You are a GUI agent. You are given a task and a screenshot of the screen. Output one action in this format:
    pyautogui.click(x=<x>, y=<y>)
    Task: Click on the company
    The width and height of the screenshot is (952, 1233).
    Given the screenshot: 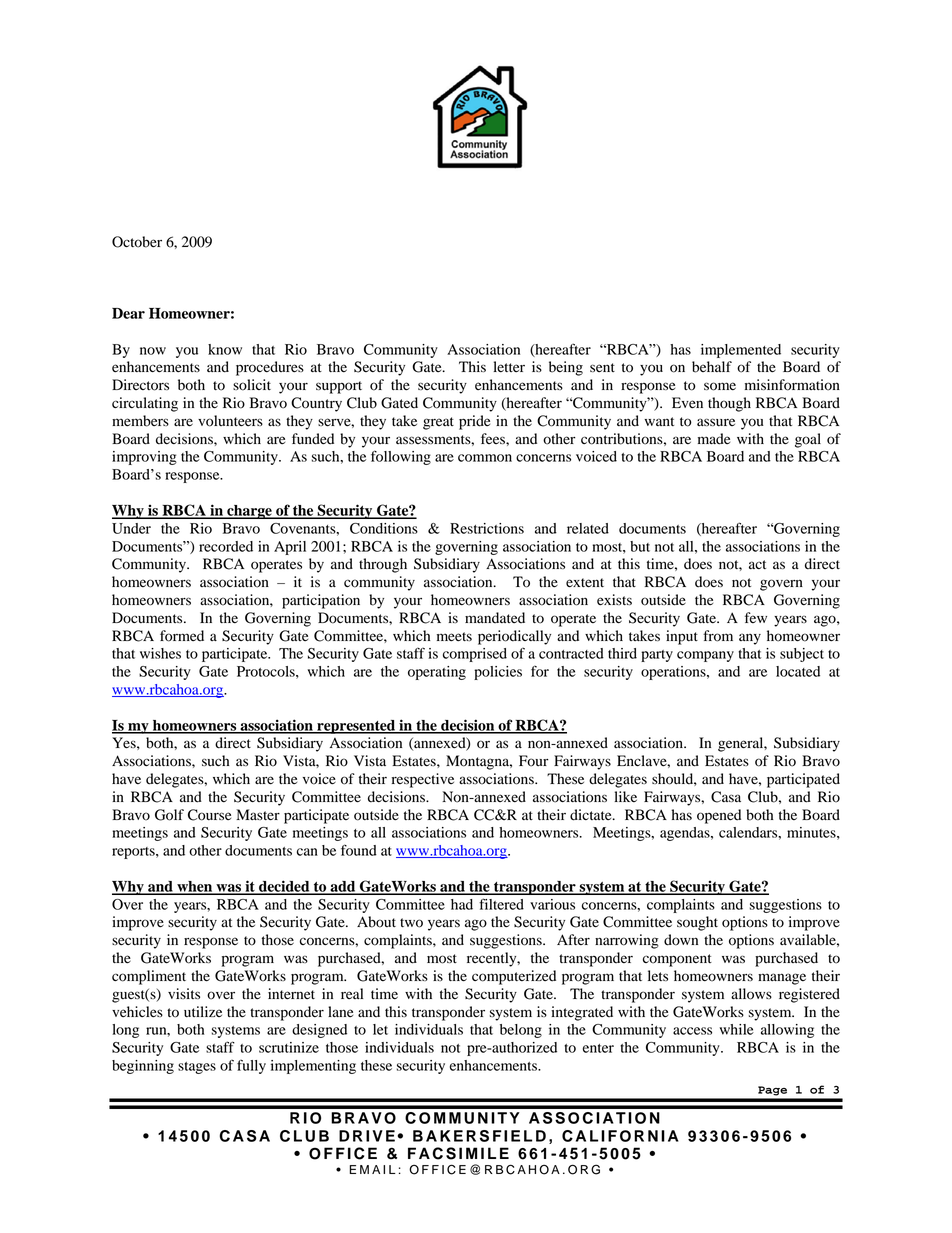 What is the action you would take?
    pyautogui.click(x=705, y=656)
